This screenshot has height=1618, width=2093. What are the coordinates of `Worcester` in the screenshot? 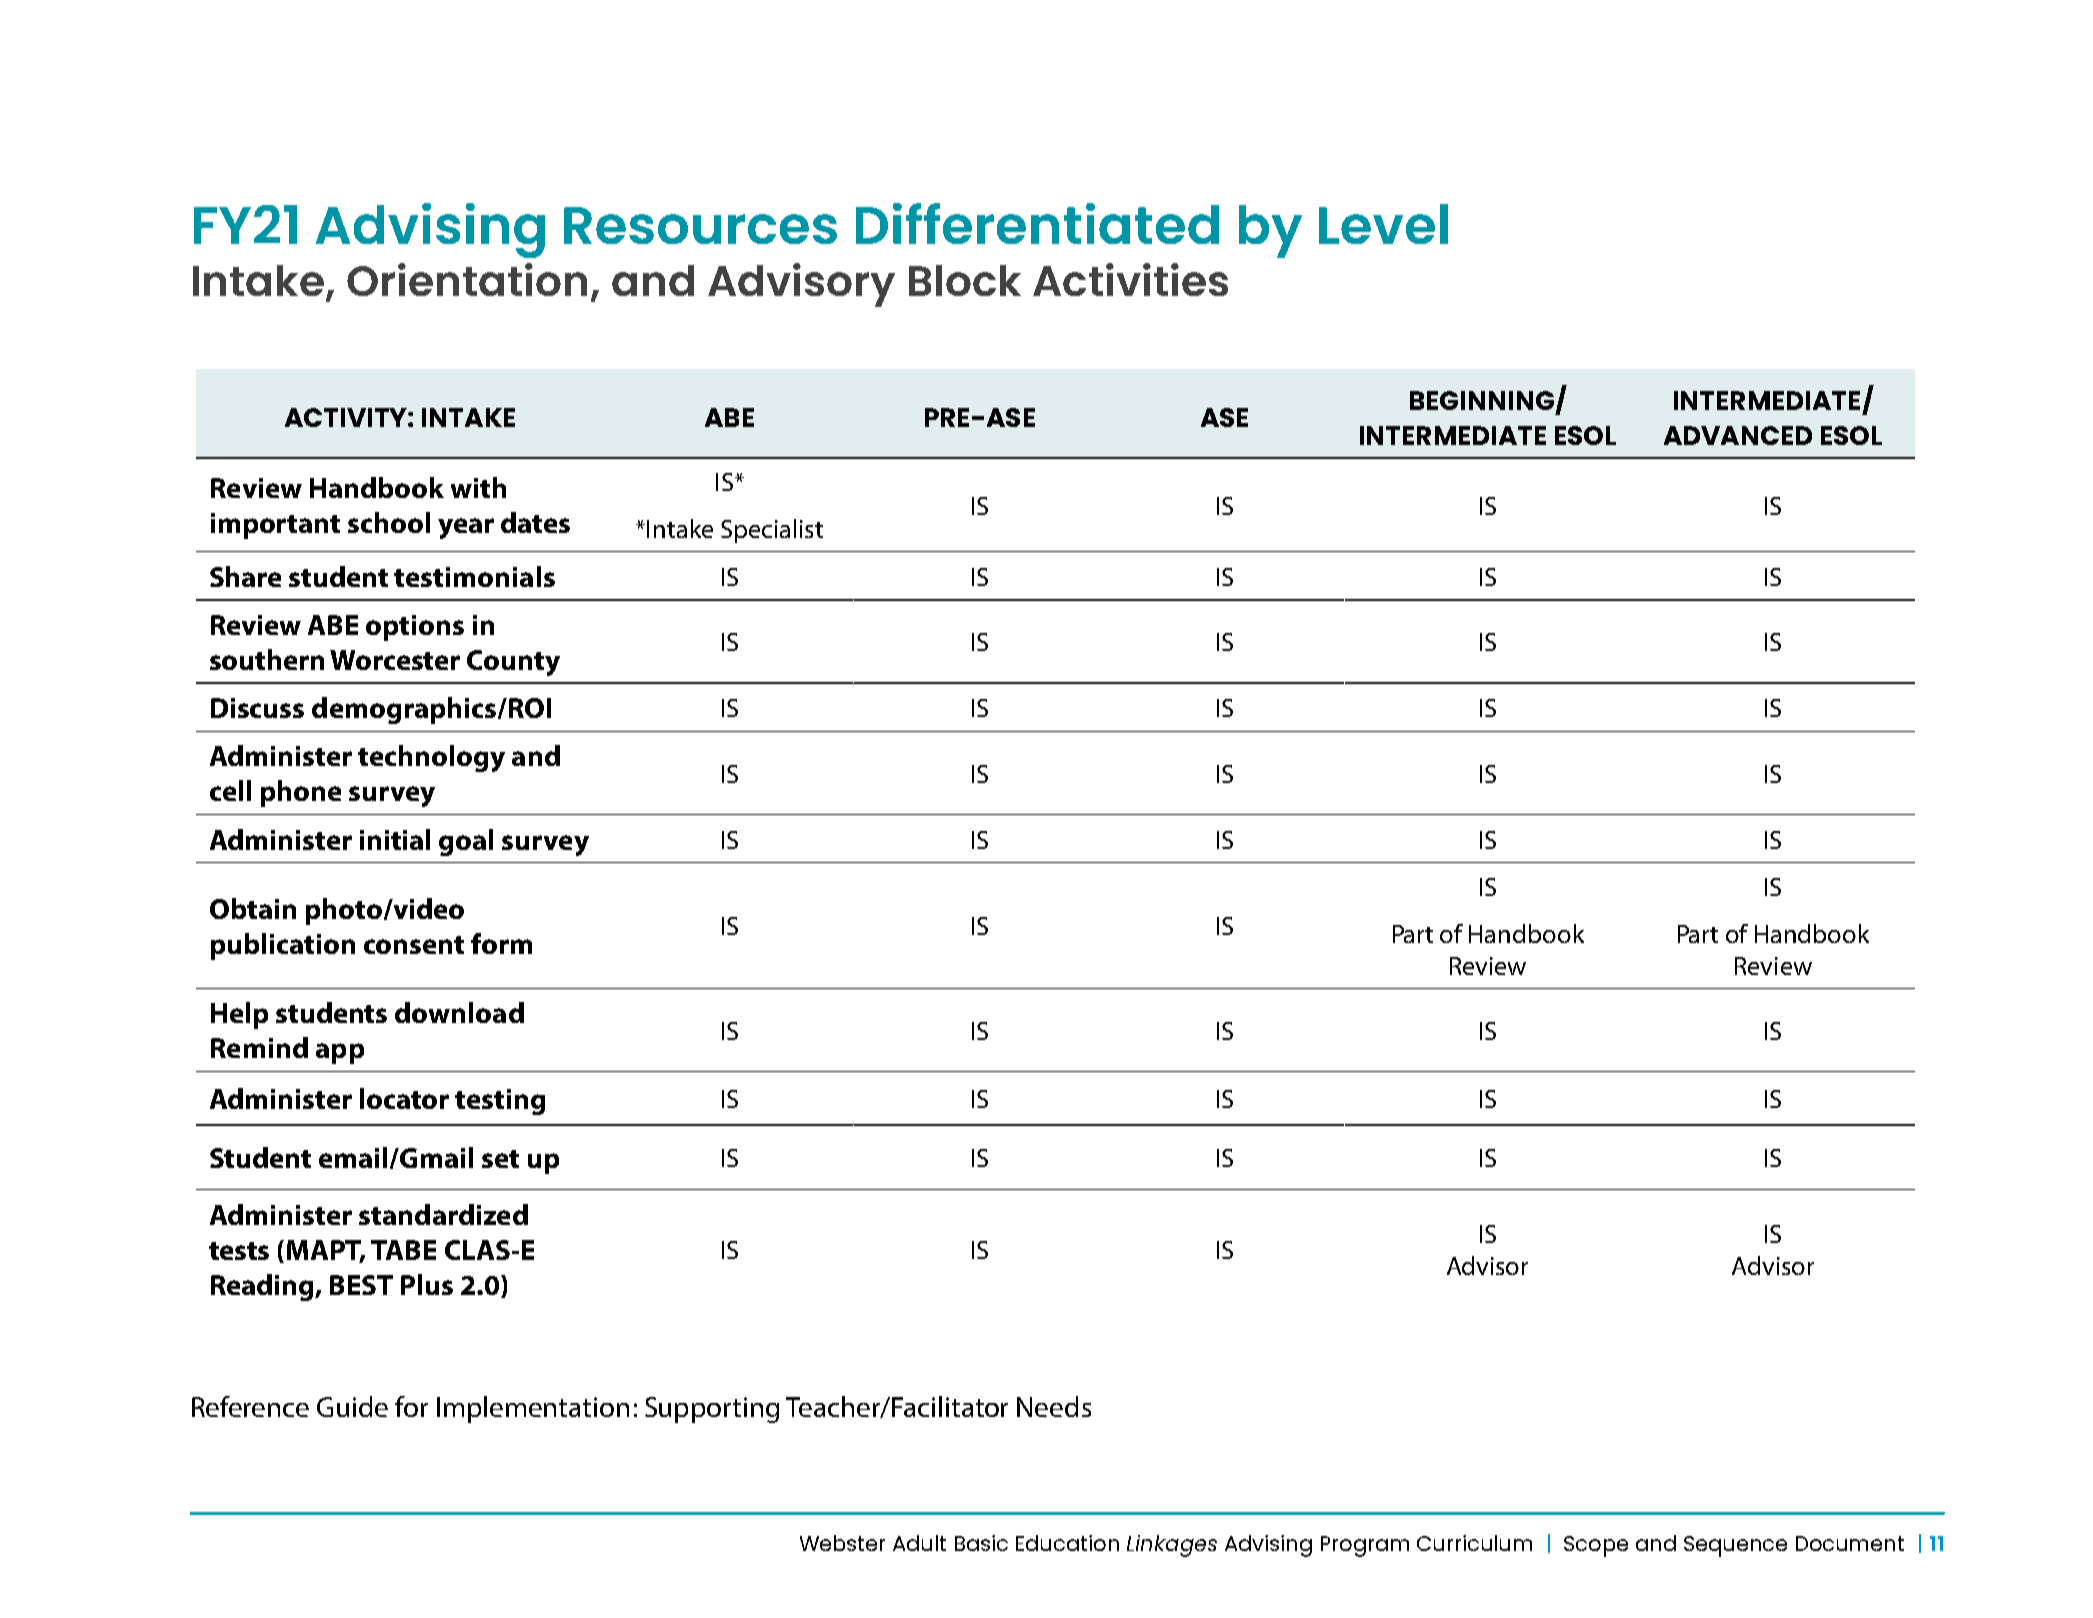 It's located at (395, 660).
